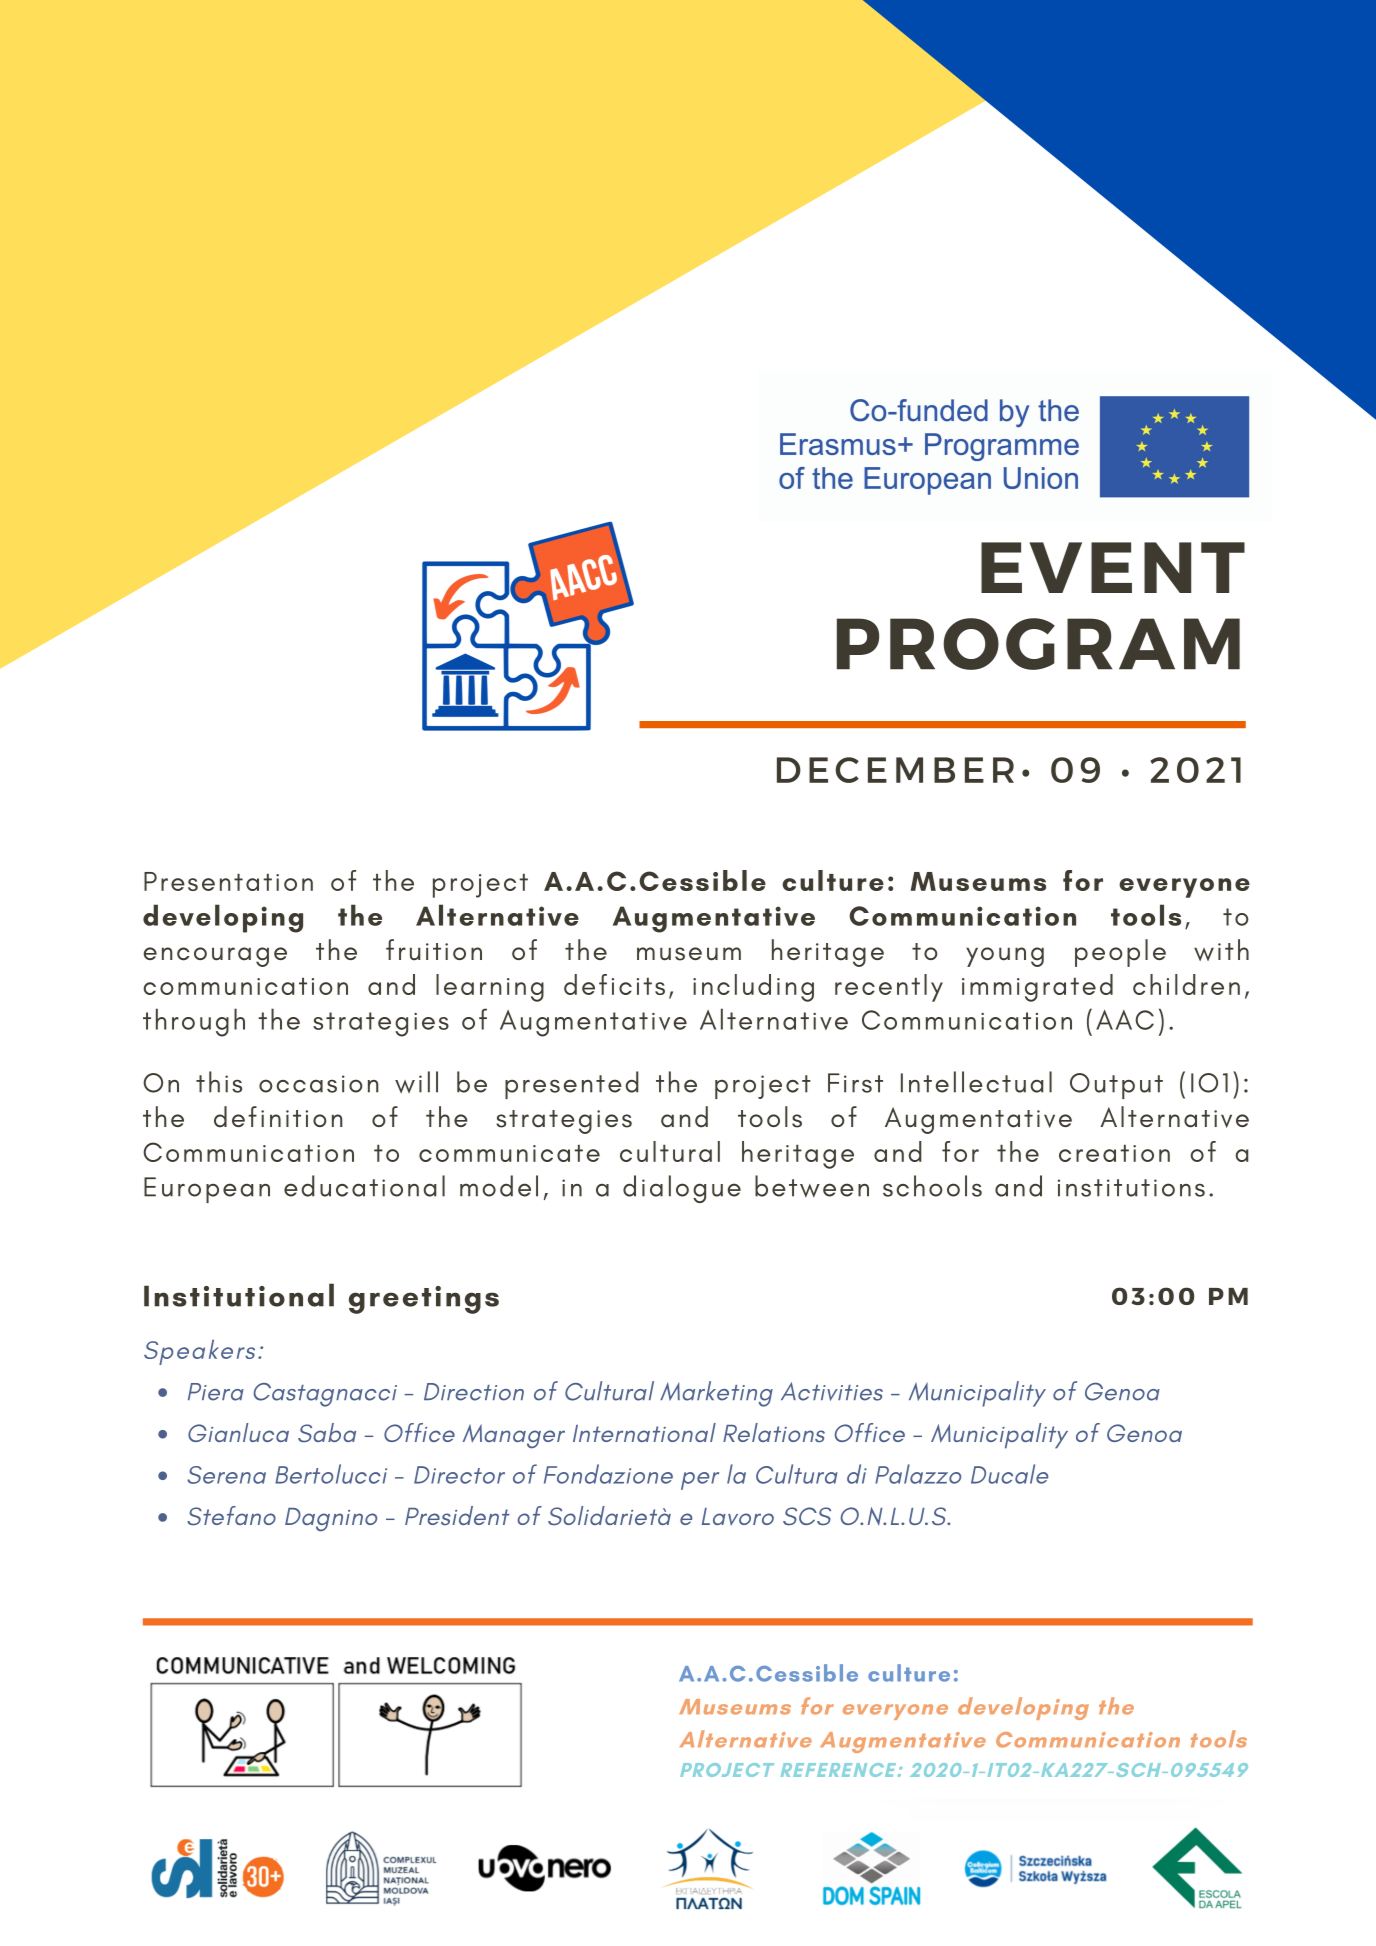 This screenshot has height=1946, width=1376. What do you see at coordinates (327, 1433) in the screenshot?
I see `Saba` at bounding box center [327, 1433].
